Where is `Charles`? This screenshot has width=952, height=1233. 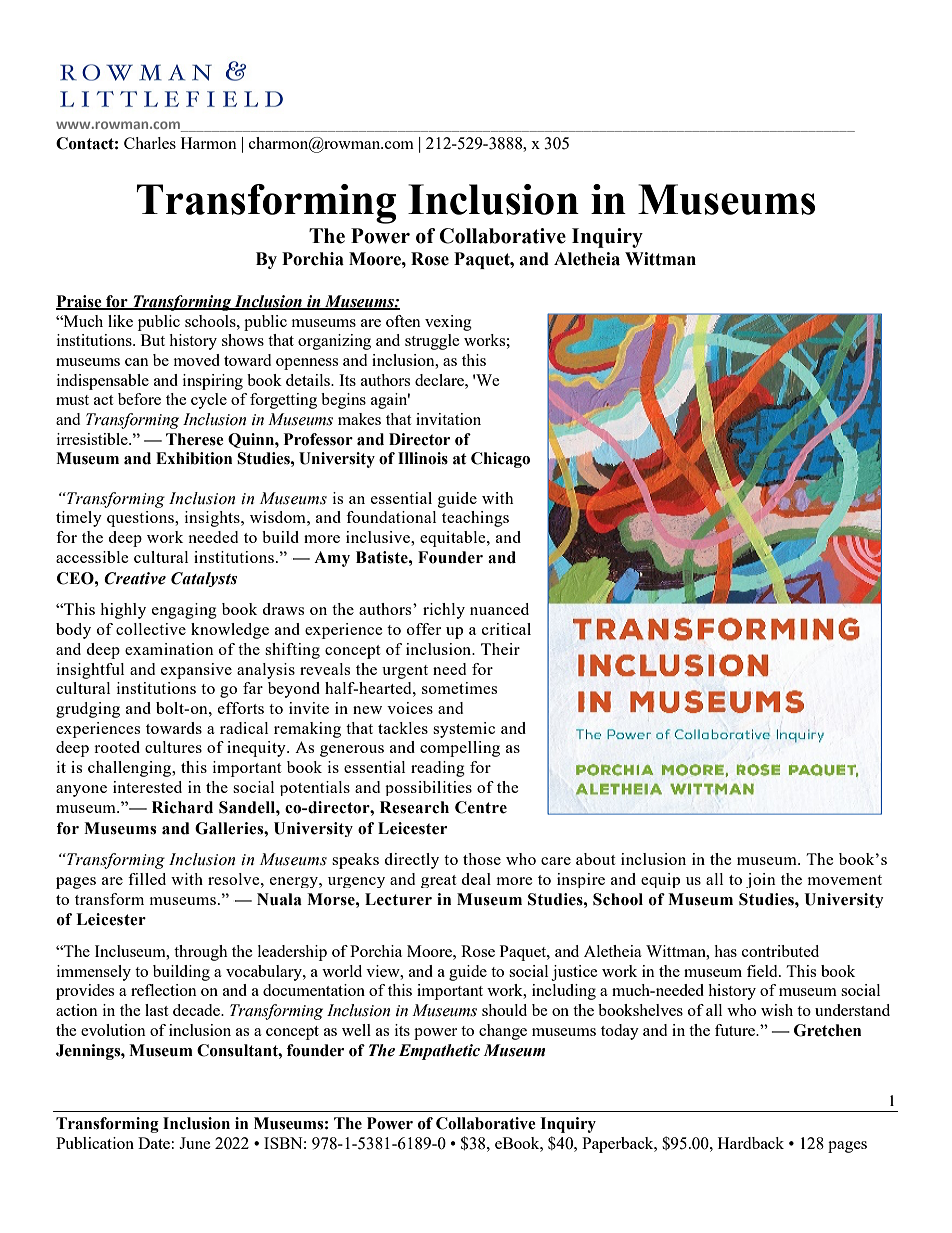 Charles is located at coordinates (150, 143).
